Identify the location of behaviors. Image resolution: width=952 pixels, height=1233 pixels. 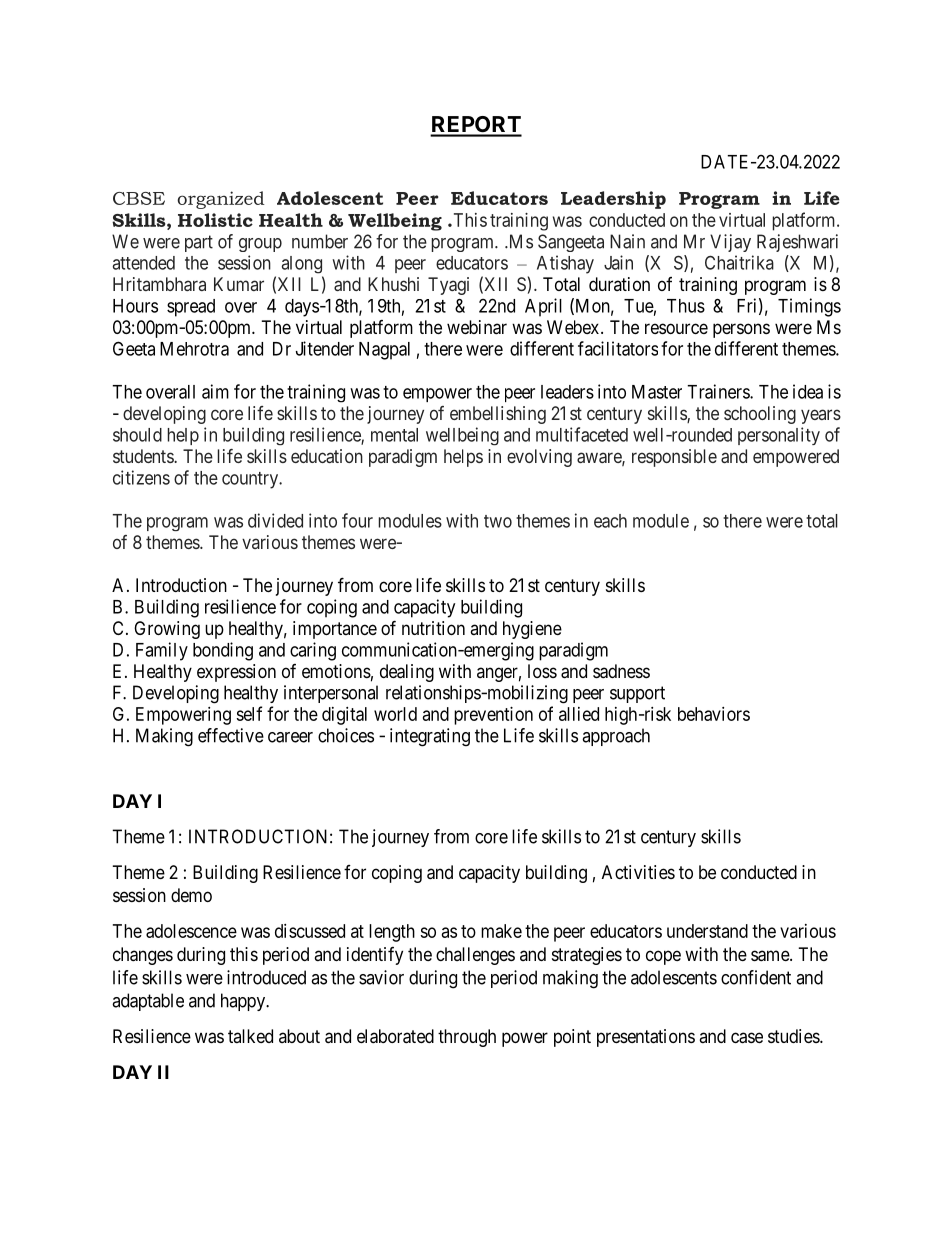
(714, 714).
